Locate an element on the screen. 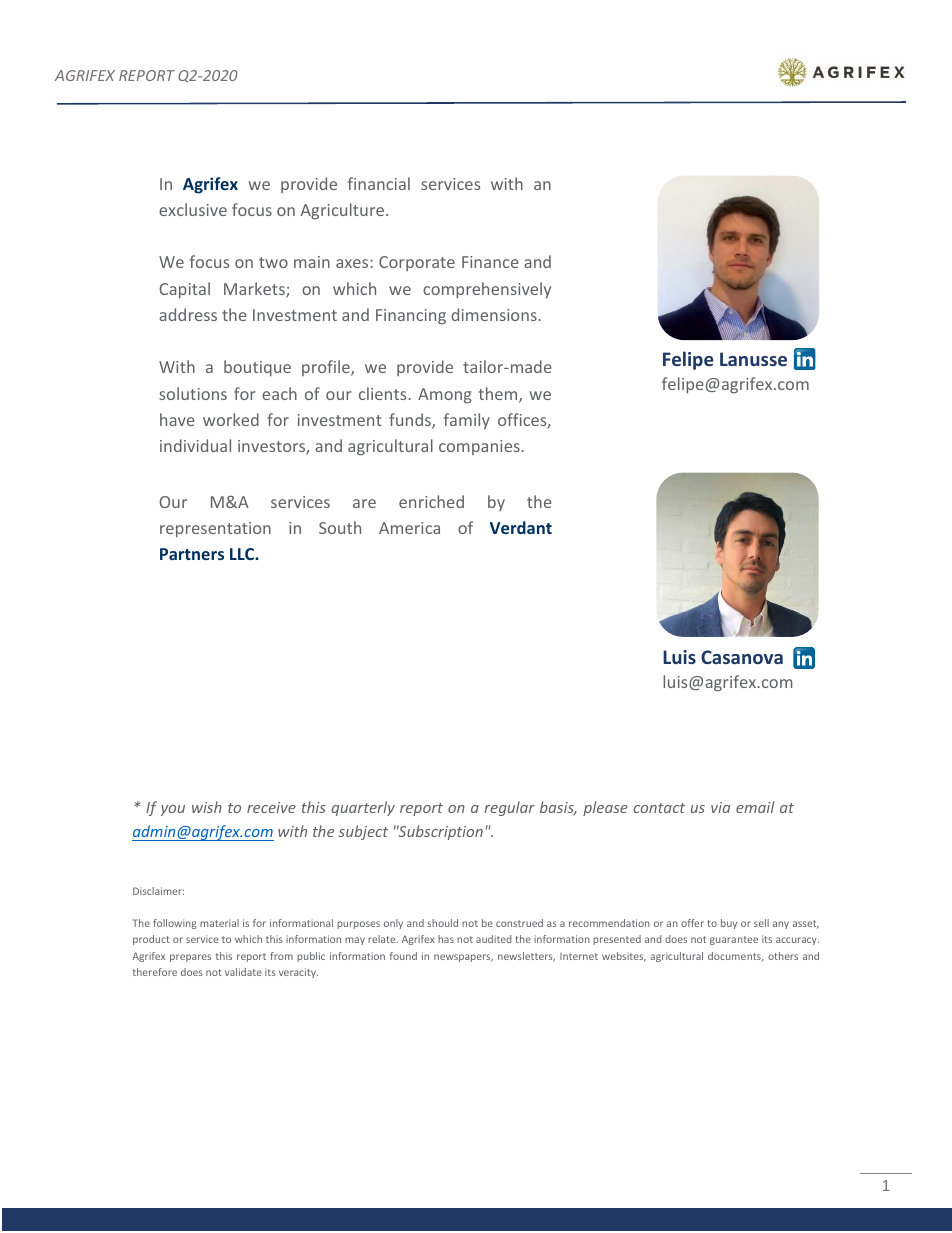 This screenshot has width=952, height=1233. comprehensively is located at coordinates (487, 290).
